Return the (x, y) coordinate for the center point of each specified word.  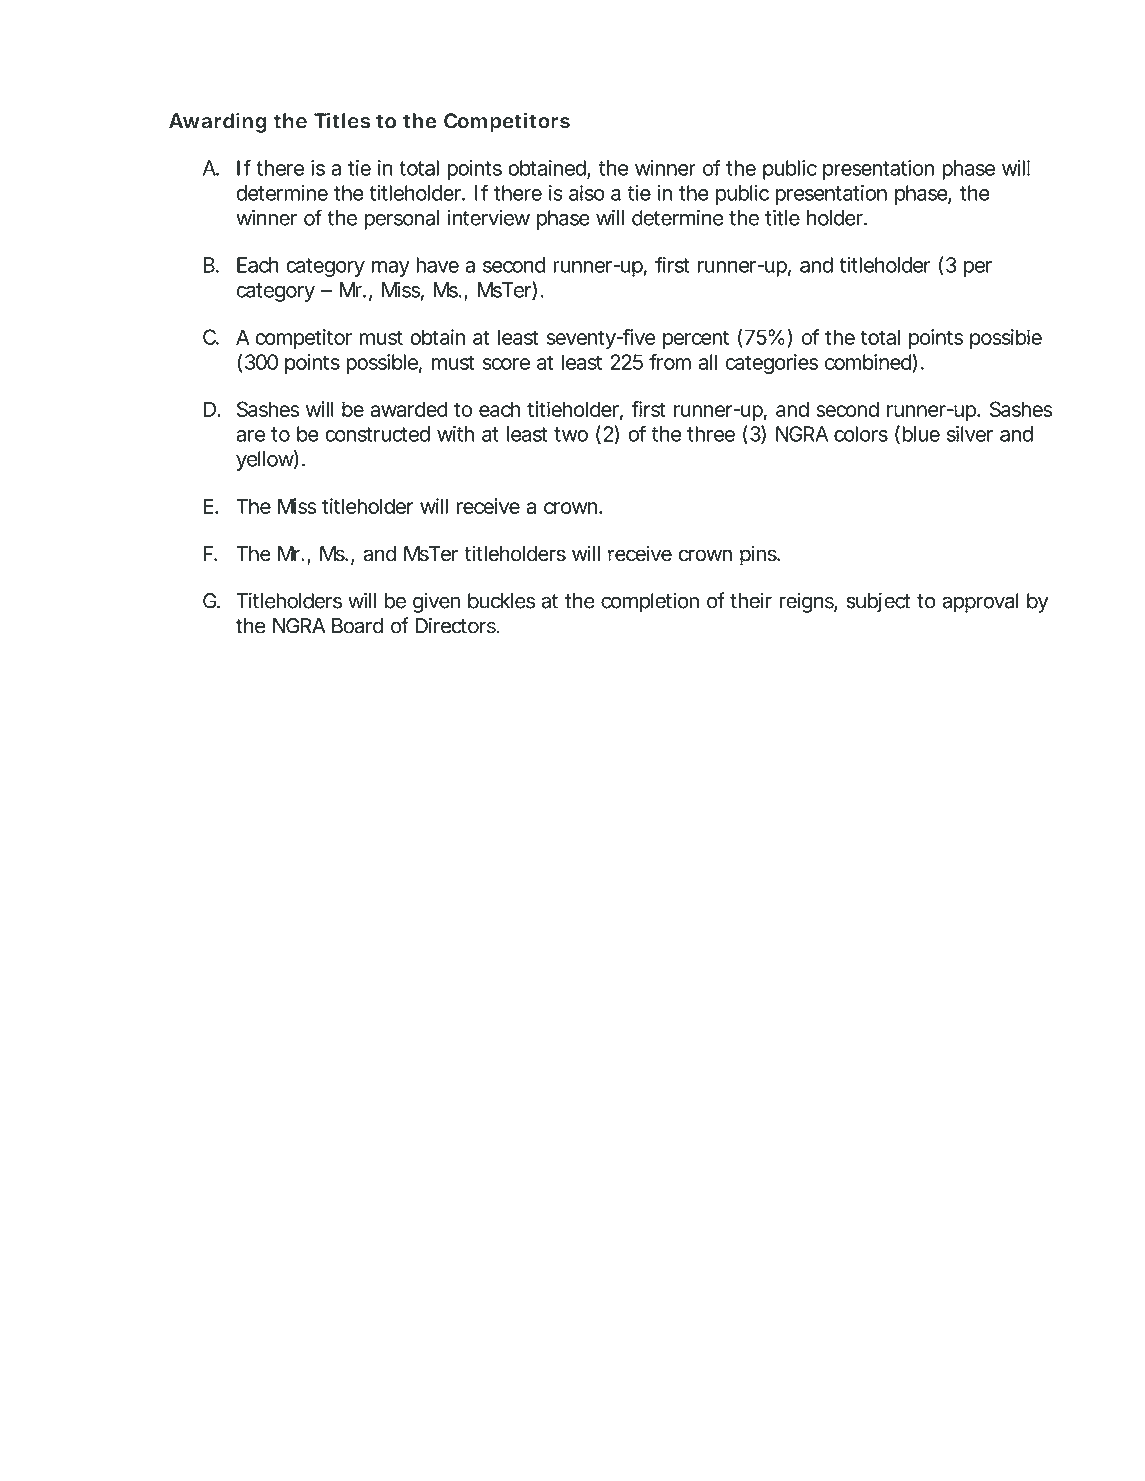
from (670, 362)
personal (401, 220)
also (587, 193)
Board (357, 626)
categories (771, 364)
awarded (409, 409)
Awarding (218, 122)
